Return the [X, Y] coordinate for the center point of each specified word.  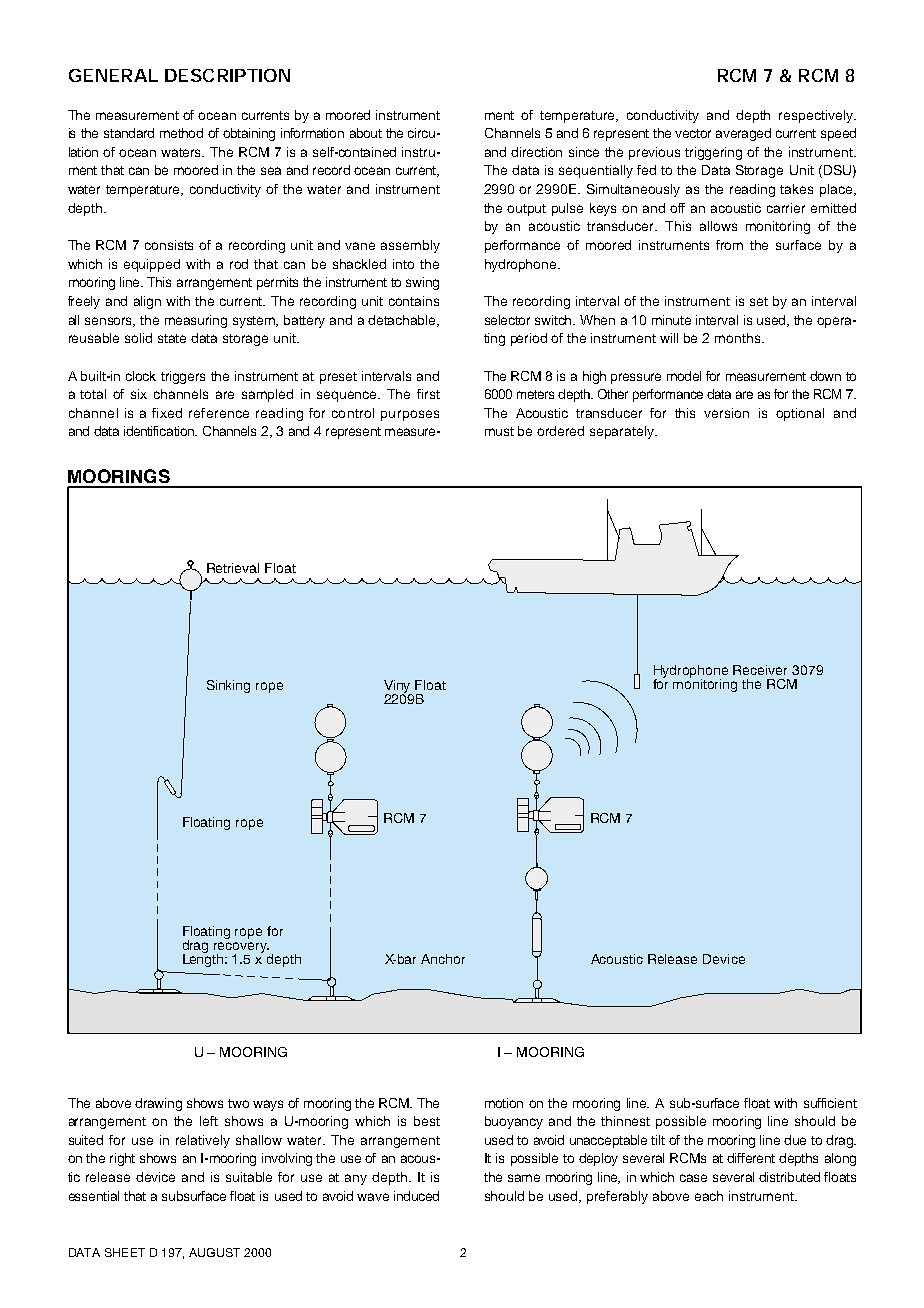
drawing [158, 1104]
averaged [743, 134]
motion [504, 1103]
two [238, 1103]
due [795, 1140]
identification [160, 431]
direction [536, 152]
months [739, 338]
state [172, 338]
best [427, 1121]
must [499, 431]
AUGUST [214, 1252]
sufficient [830, 1103]
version [726, 413]
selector [507, 320]
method [181, 133]
